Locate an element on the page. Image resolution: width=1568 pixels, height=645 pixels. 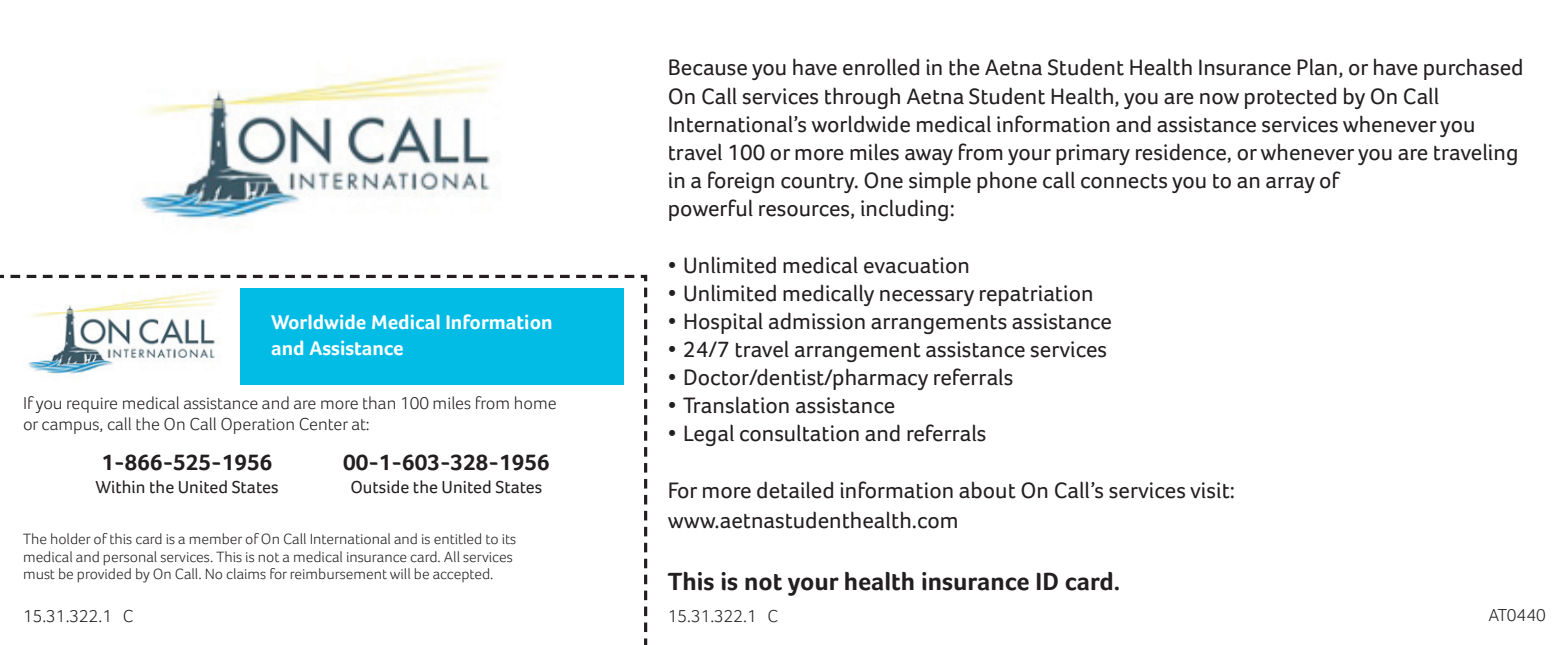
Plan is located at coordinates (1317, 66).
